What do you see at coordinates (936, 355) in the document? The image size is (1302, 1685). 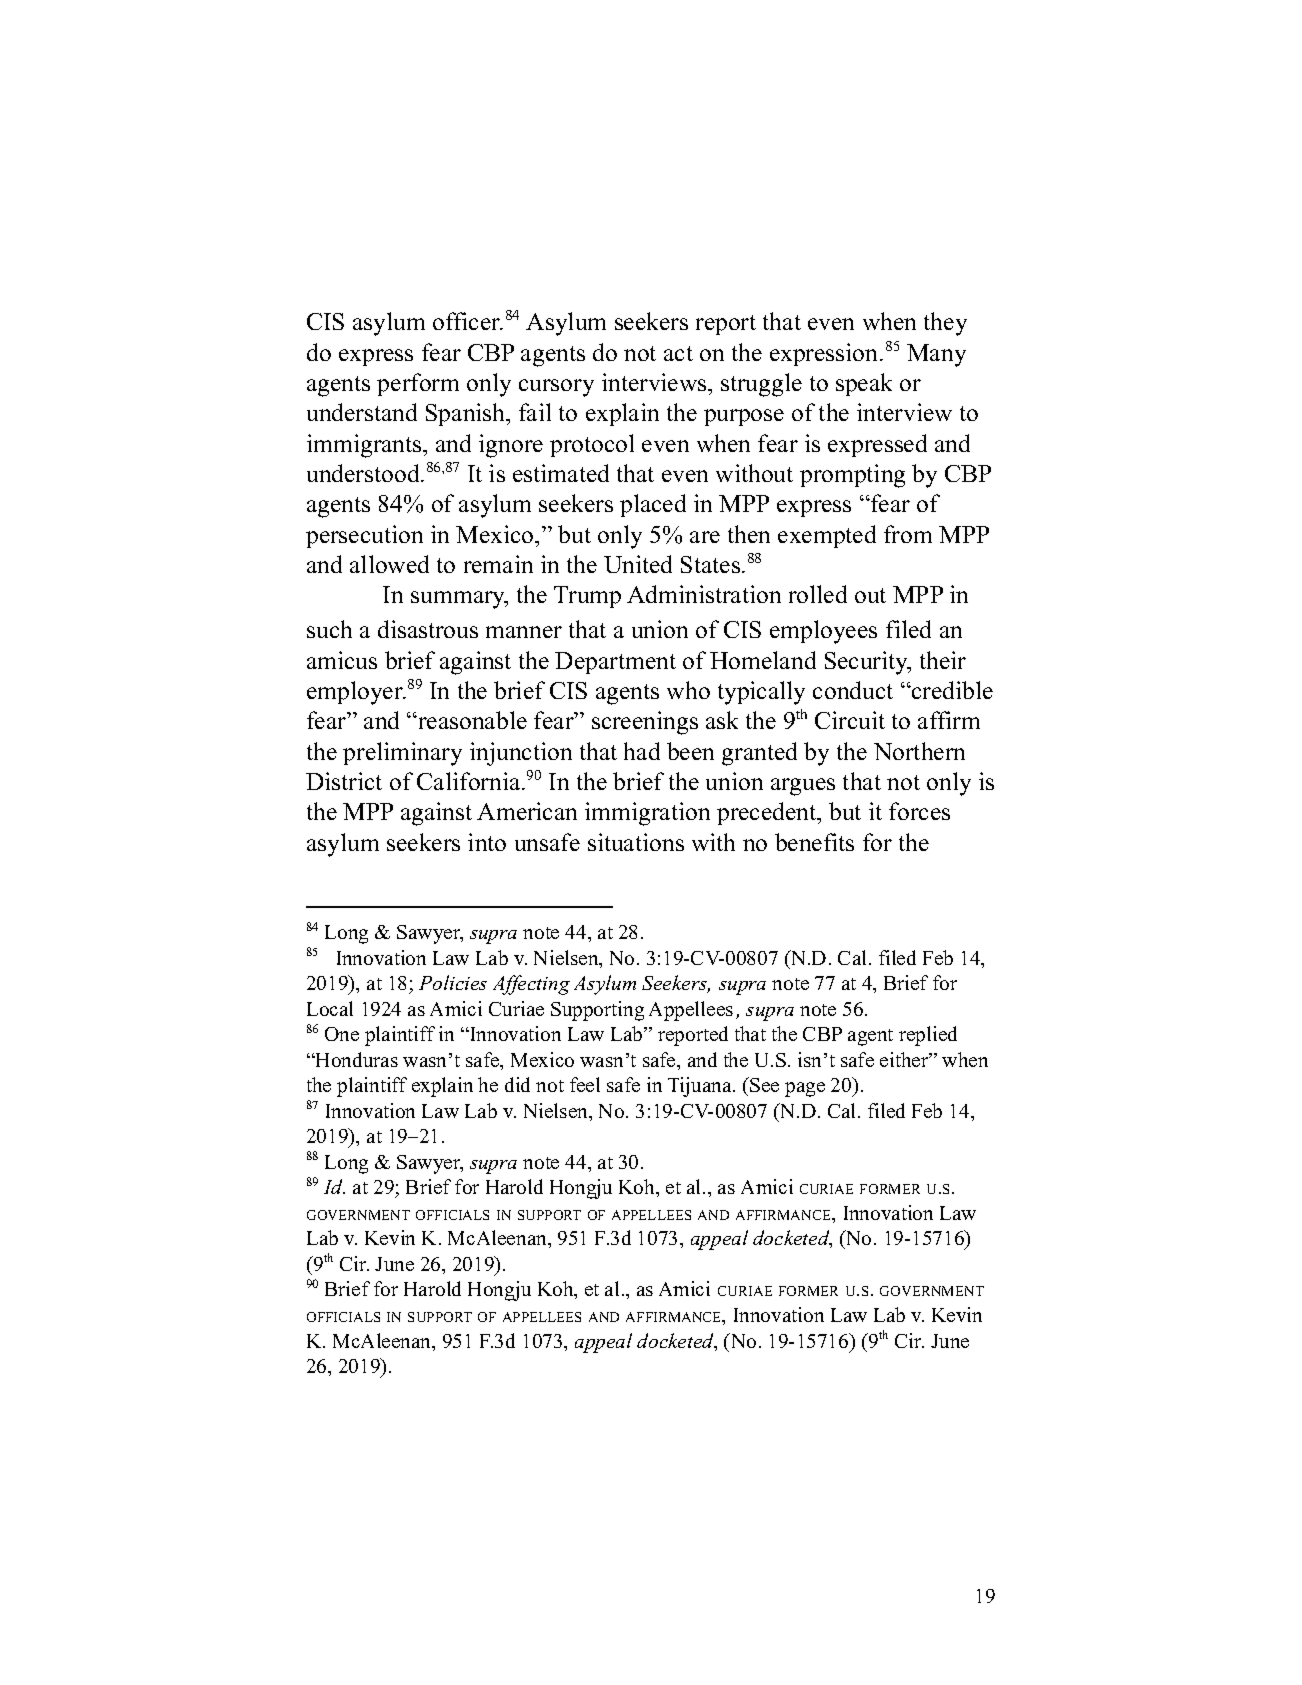 I see `Many` at bounding box center [936, 355].
